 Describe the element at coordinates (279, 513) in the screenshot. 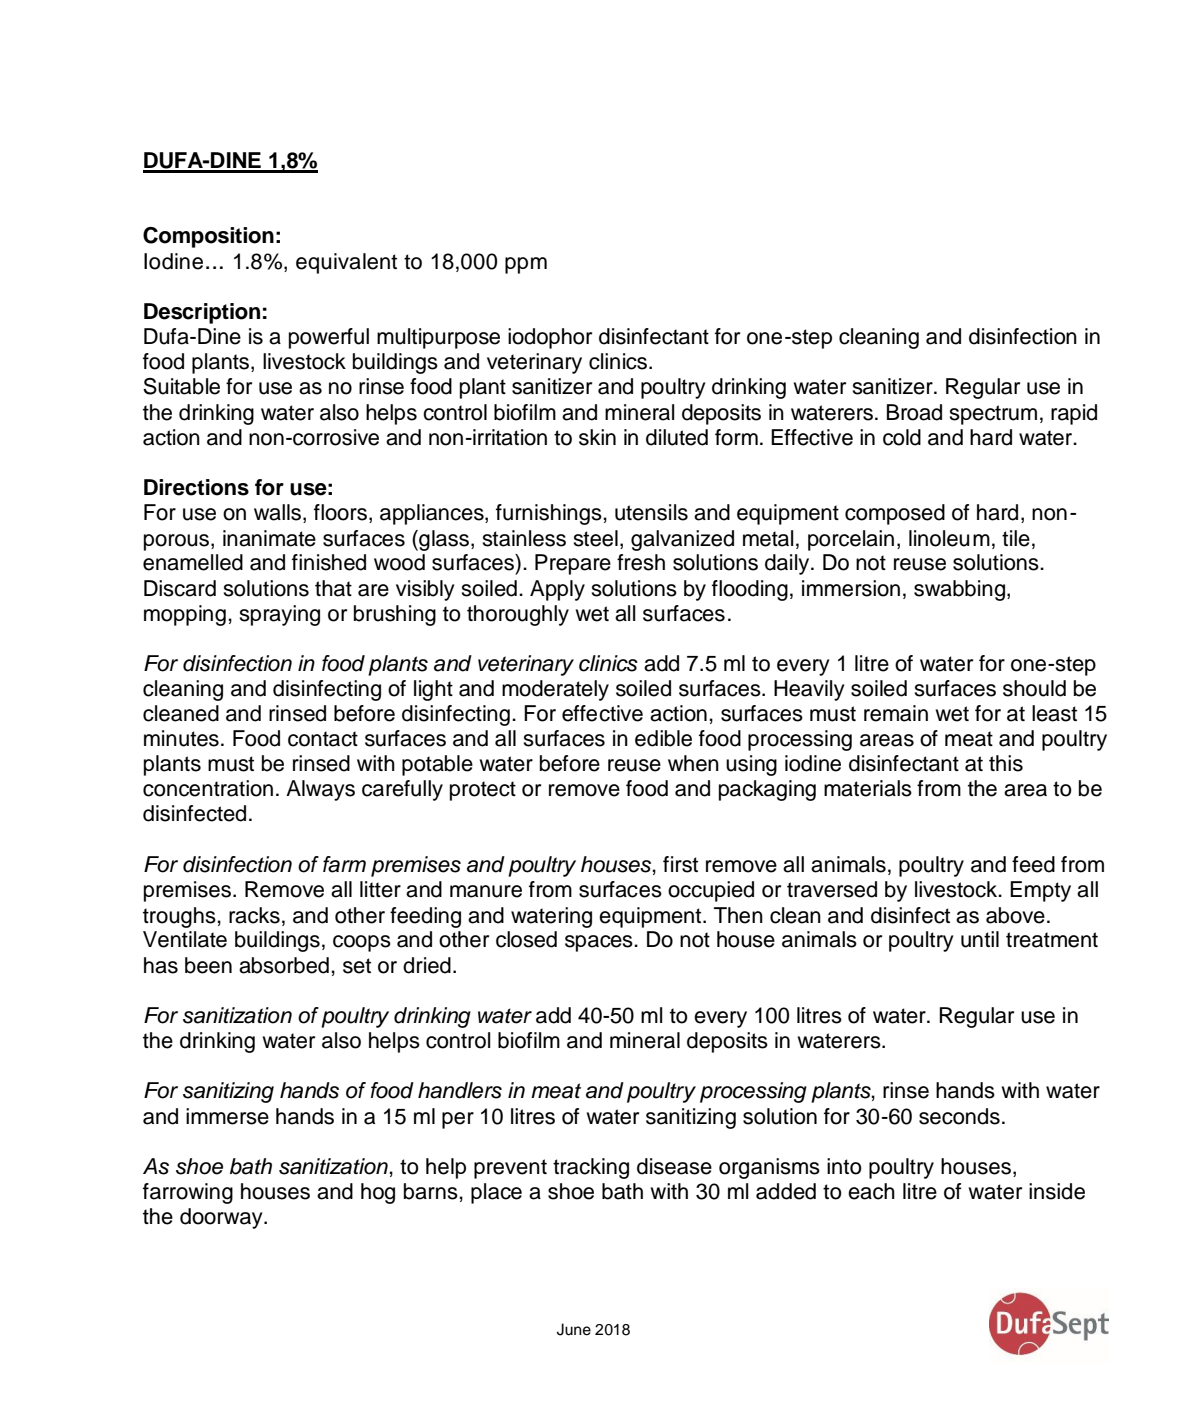

I see `walls` at that location.
